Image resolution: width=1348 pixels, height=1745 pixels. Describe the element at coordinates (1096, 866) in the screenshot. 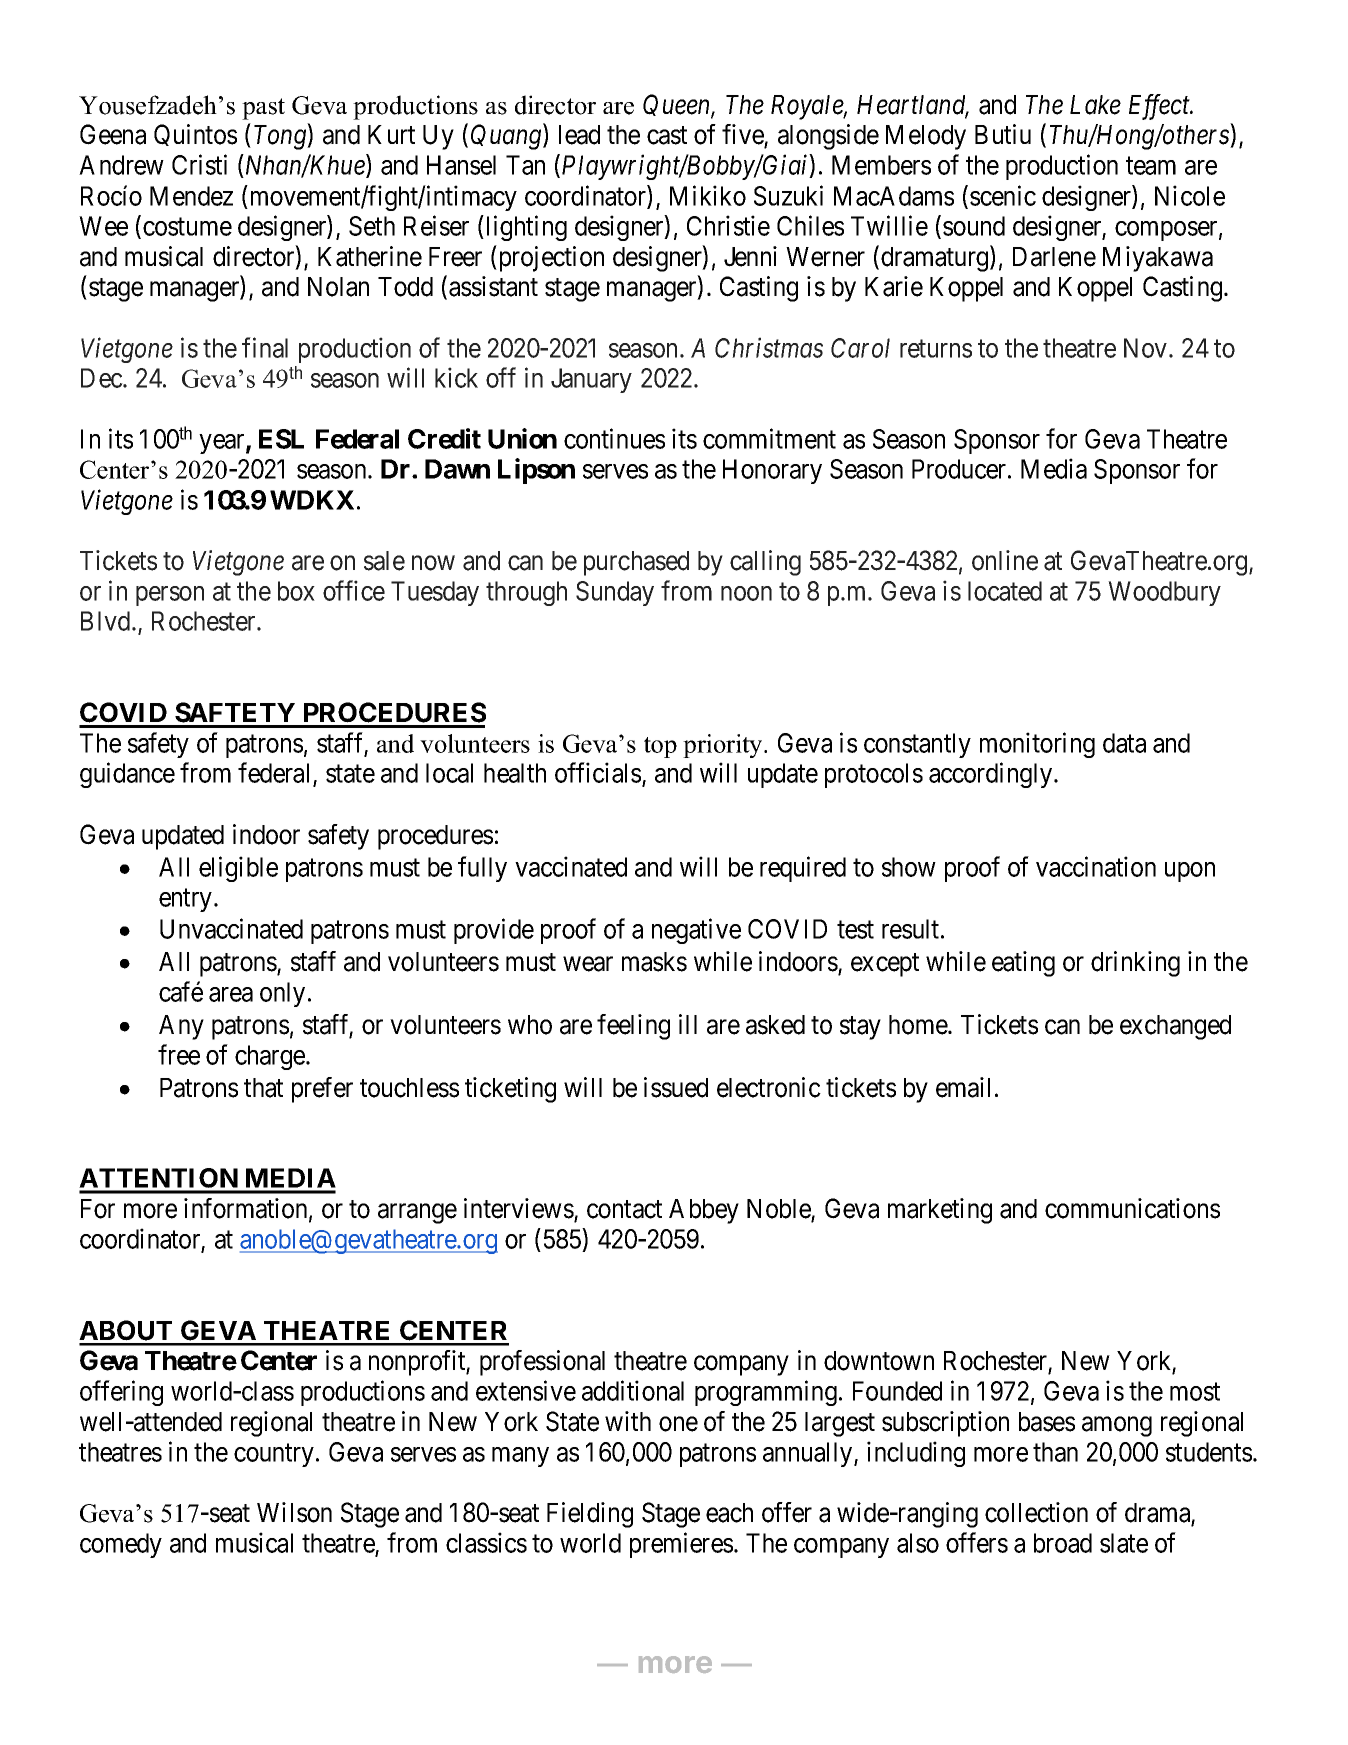

I see `vaccination` at that location.
